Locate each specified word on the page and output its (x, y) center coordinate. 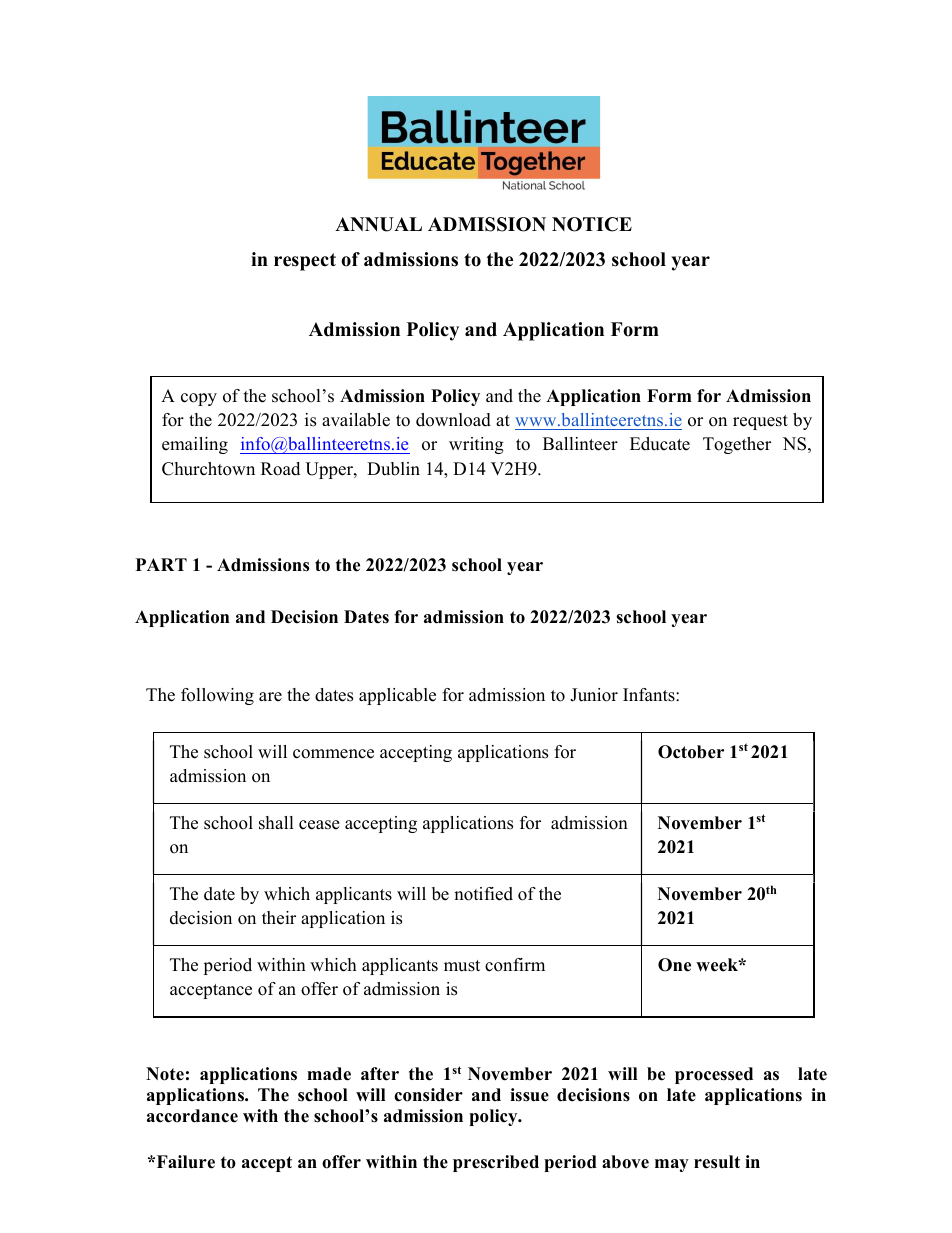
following (217, 696)
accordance (192, 1116)
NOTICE (592, 224)
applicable (397, 696)
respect (305, 262)
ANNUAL (378, 224)
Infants (650, 695)
